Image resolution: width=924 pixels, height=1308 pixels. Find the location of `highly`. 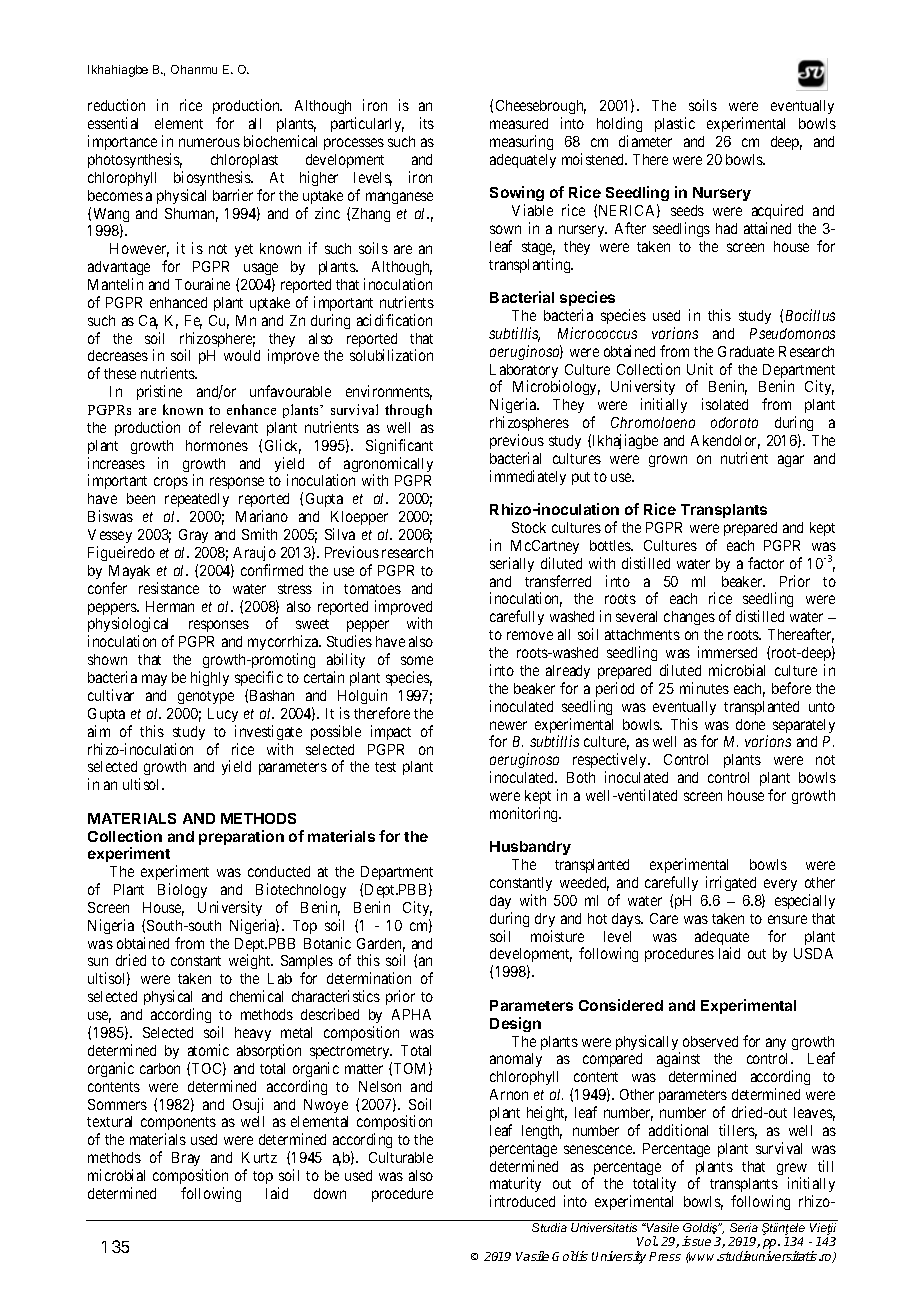

highly is located at coordinates (210, 678).
